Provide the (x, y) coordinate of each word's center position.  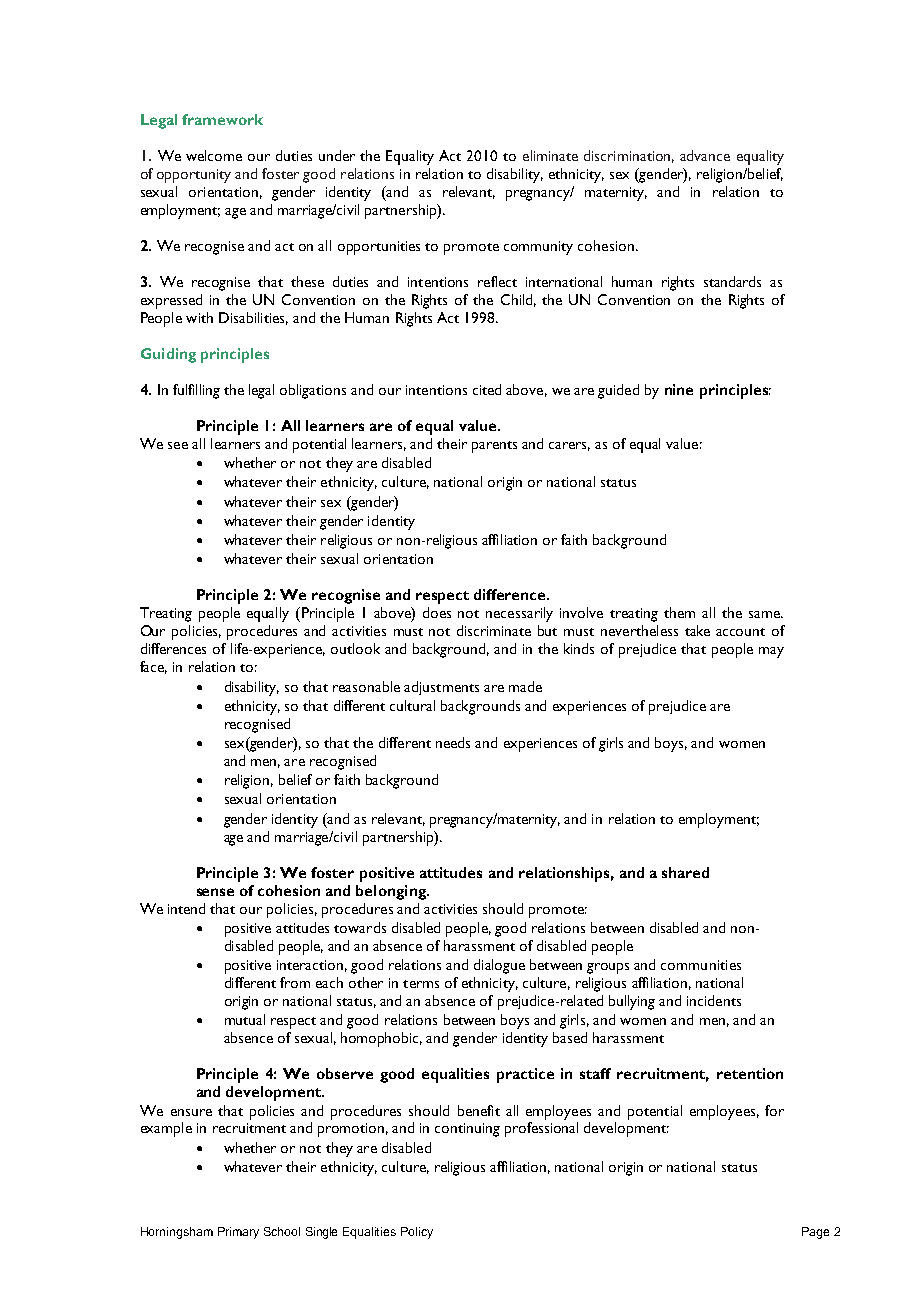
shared (685, 872)
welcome (214, 155)
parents (494, 447)
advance (705, 155)
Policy (417, 1233)
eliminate (550, 155)
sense (215, 892)
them (679, 612)
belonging (392, 892)
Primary (238, 1233)
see (178, 445)
